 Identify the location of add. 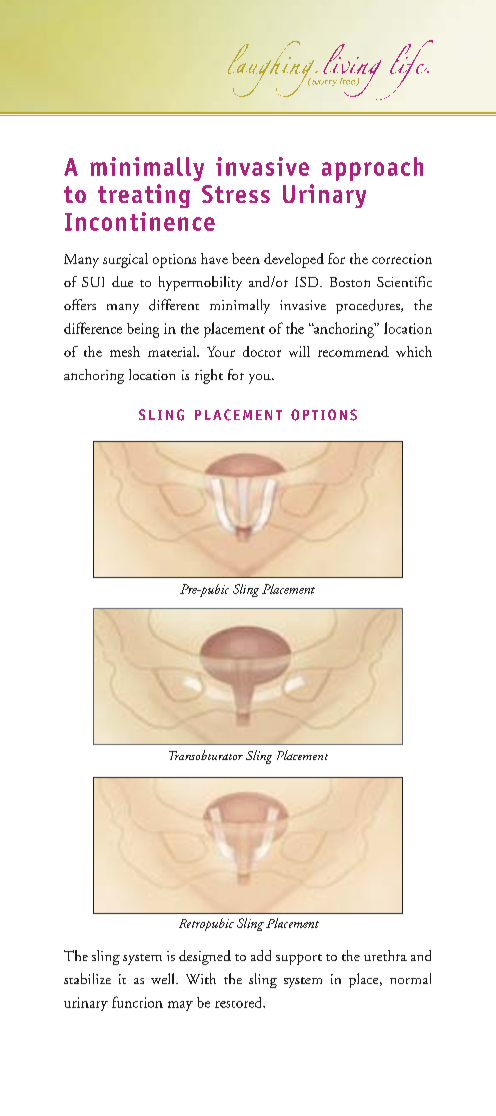
(261, 955).
